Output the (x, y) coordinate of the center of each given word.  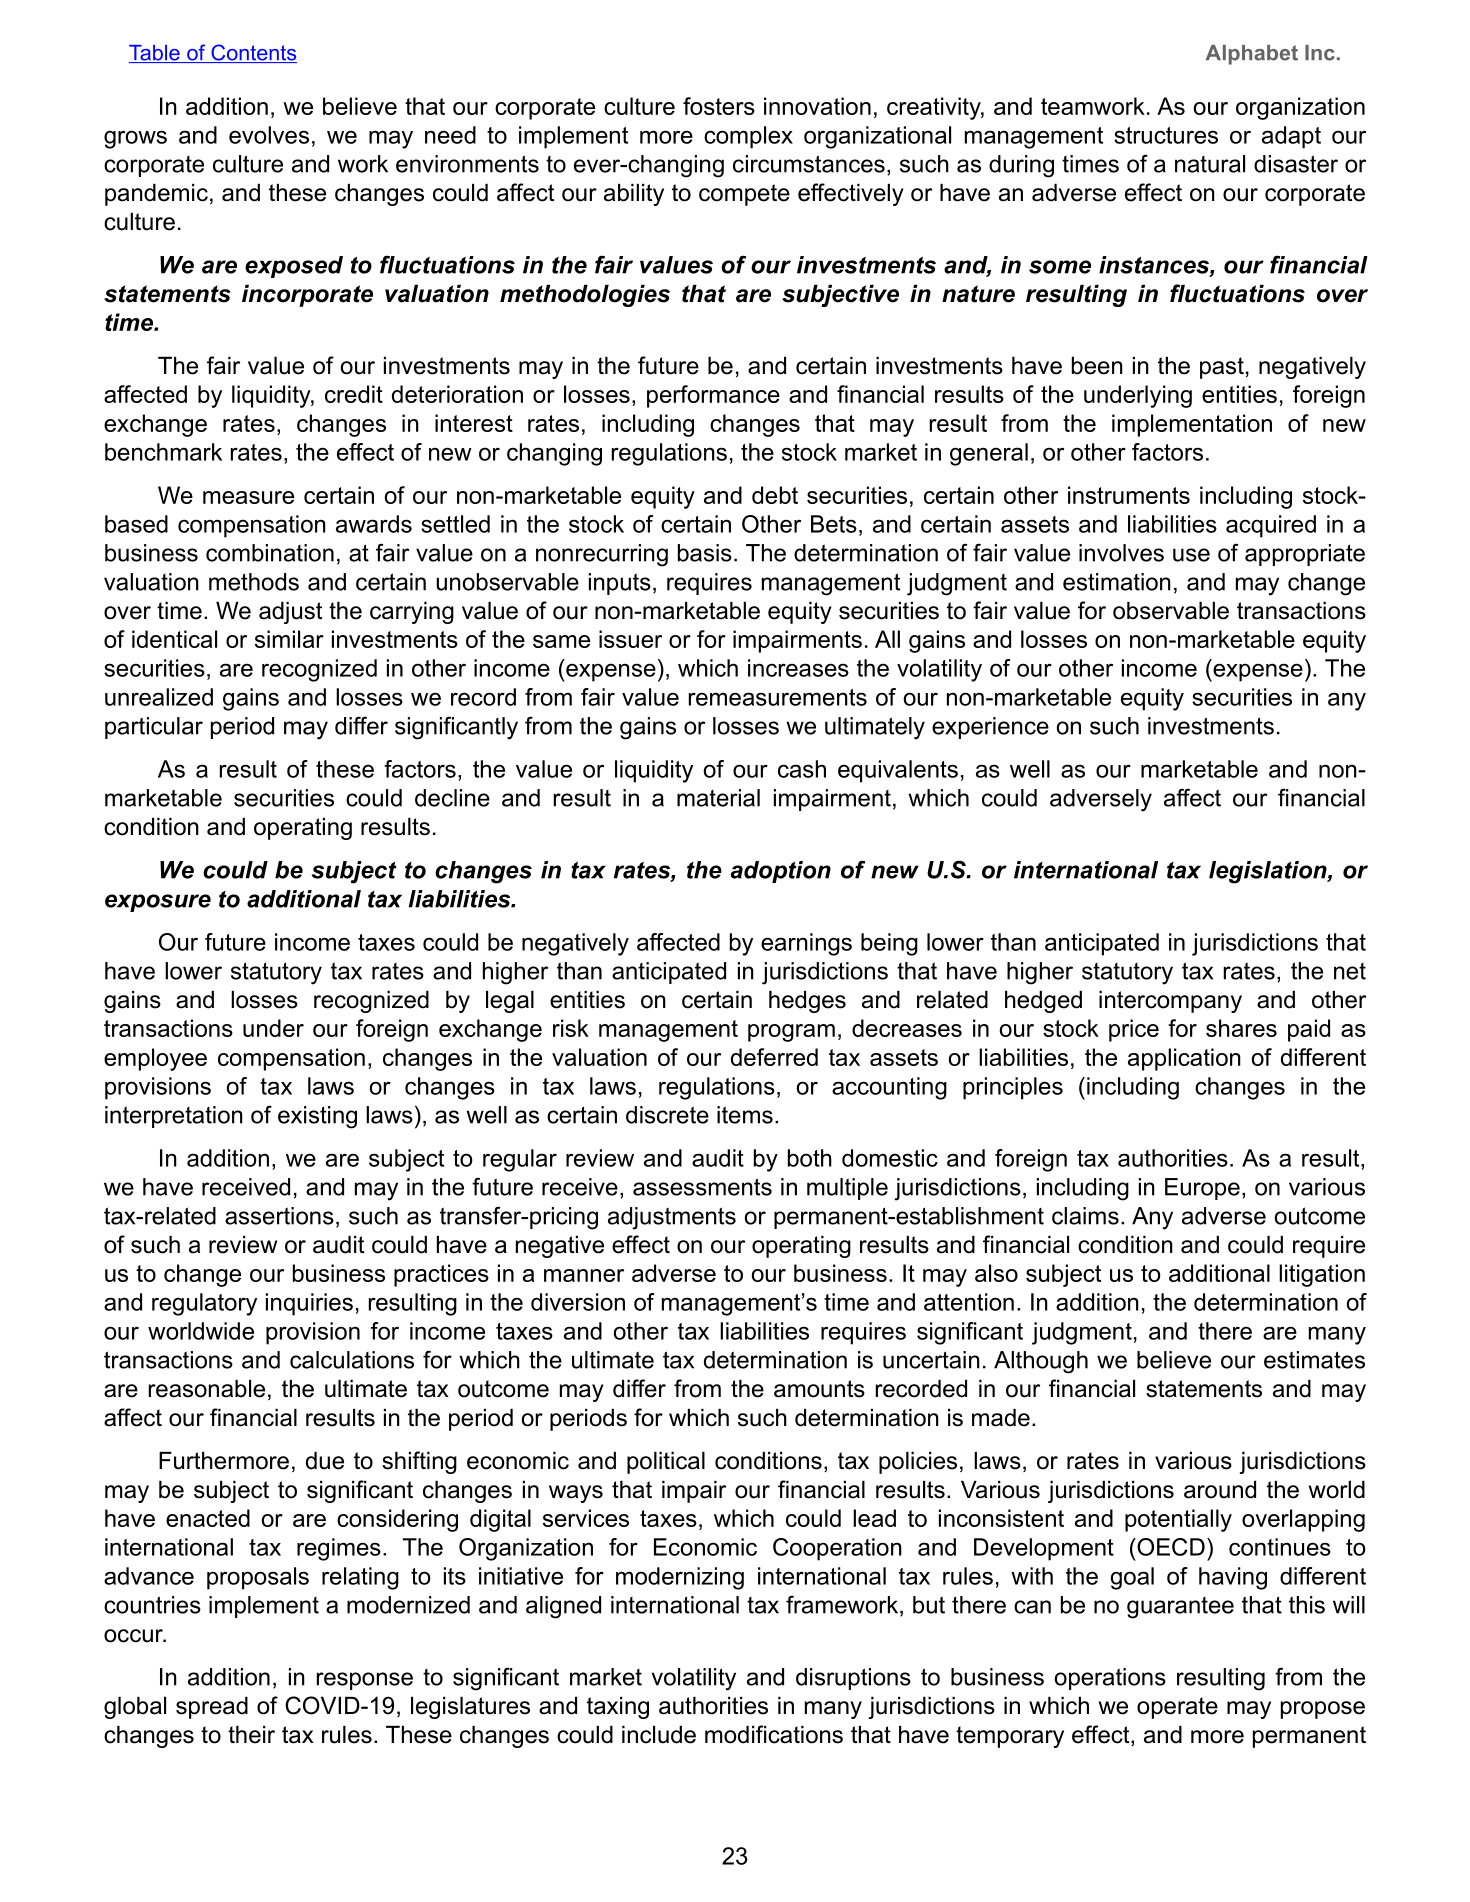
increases (798, 668)
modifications (774, 1734)
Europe (1202, 1189)
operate (1177, 1708)
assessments (702, 1187)
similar (289, 639)
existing (317, 1117)
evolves (269, 135)
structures (1166, 135)
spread (212, 1708)
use (1191, 555)
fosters (719, 106)
